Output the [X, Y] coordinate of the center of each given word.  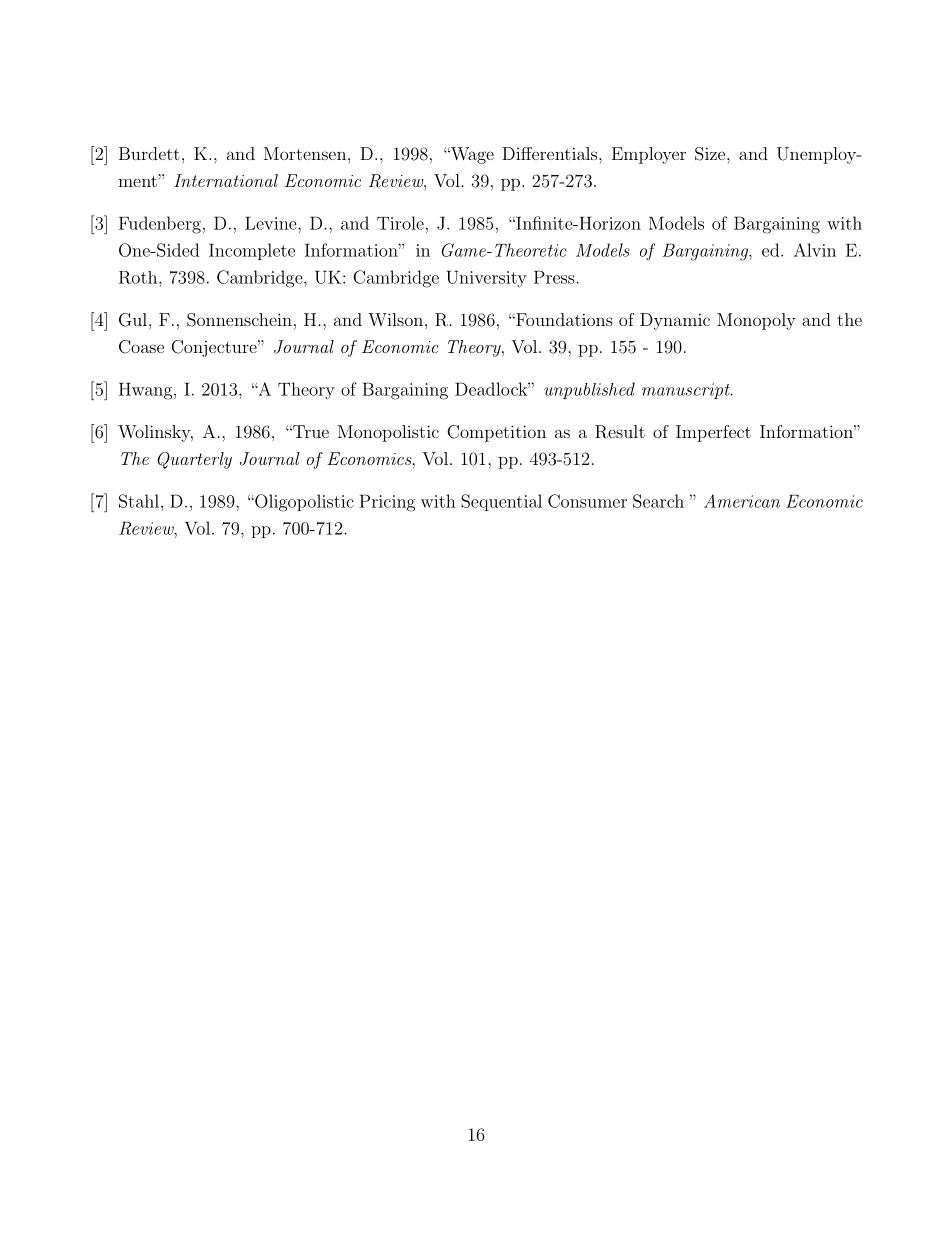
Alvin [815, 250]
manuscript [687, 391]
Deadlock [492, 389]
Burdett [149, 153]
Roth [139, 277]
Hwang [147, 391]
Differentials [549, 153]
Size [710, 154]
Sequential [501, 502]
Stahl [139, 501]
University [486, 279]
